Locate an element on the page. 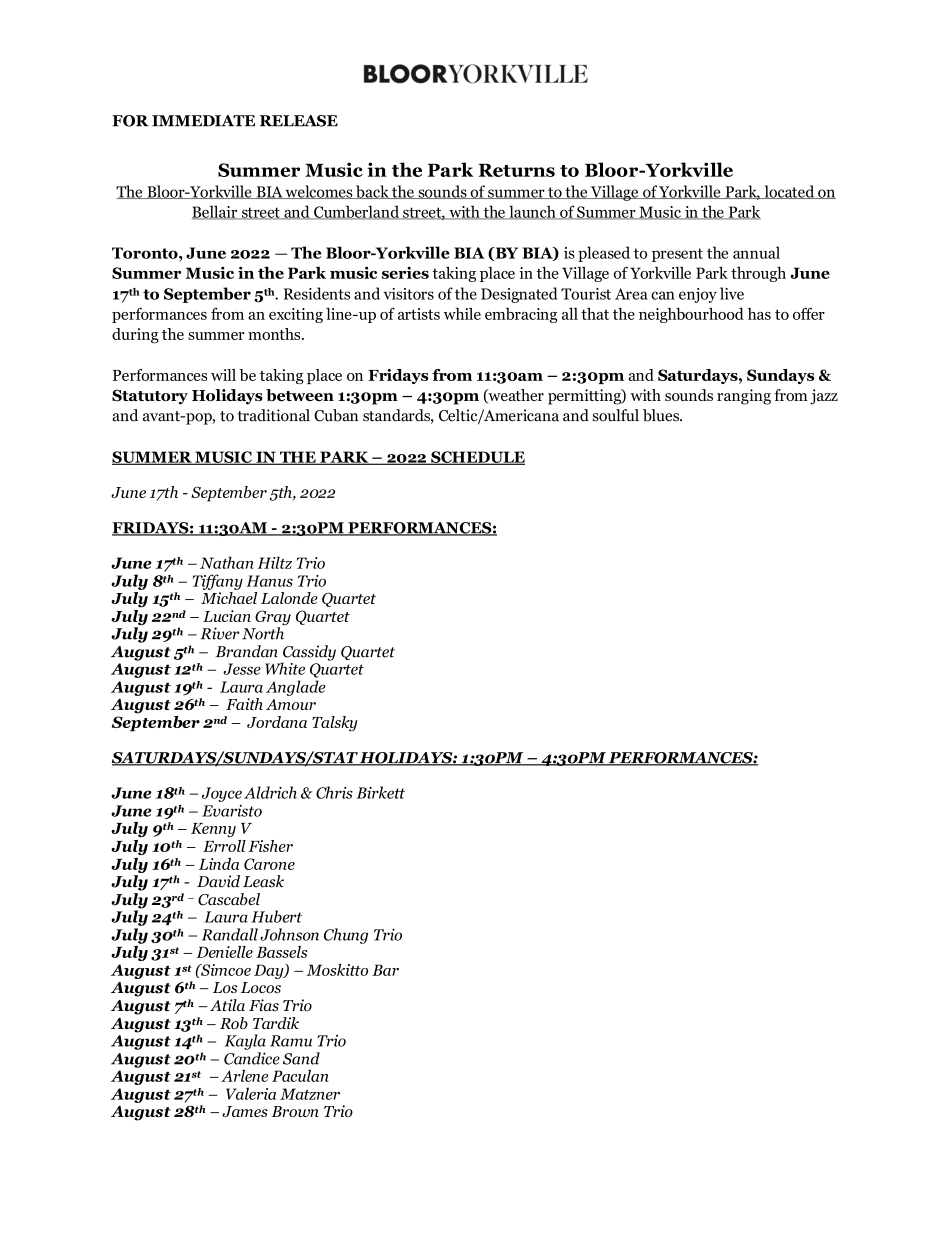 The height and width of the document is (1233, 952). ranging is located at coordinates (744, 397).
